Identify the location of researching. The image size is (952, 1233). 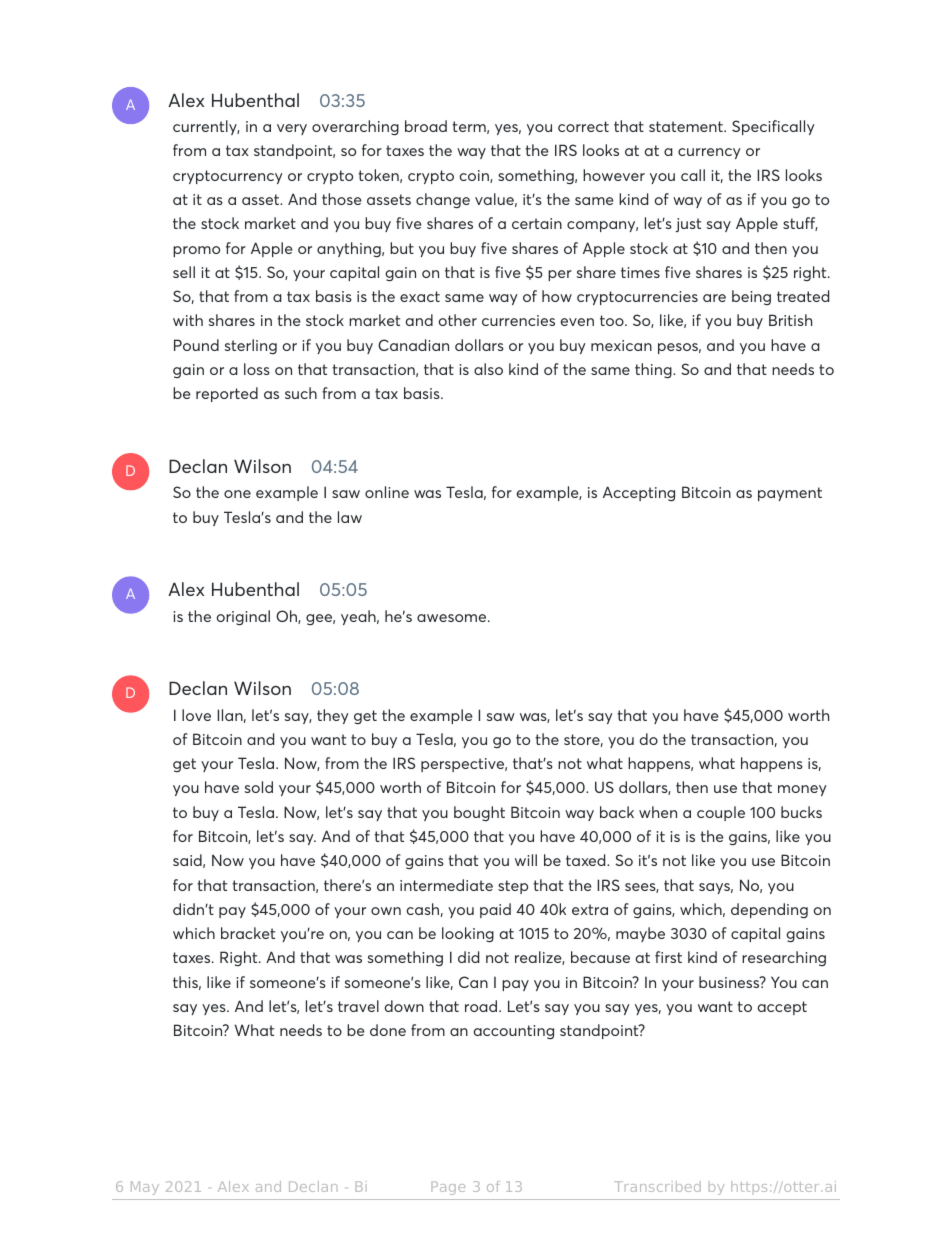
(784, 958).
